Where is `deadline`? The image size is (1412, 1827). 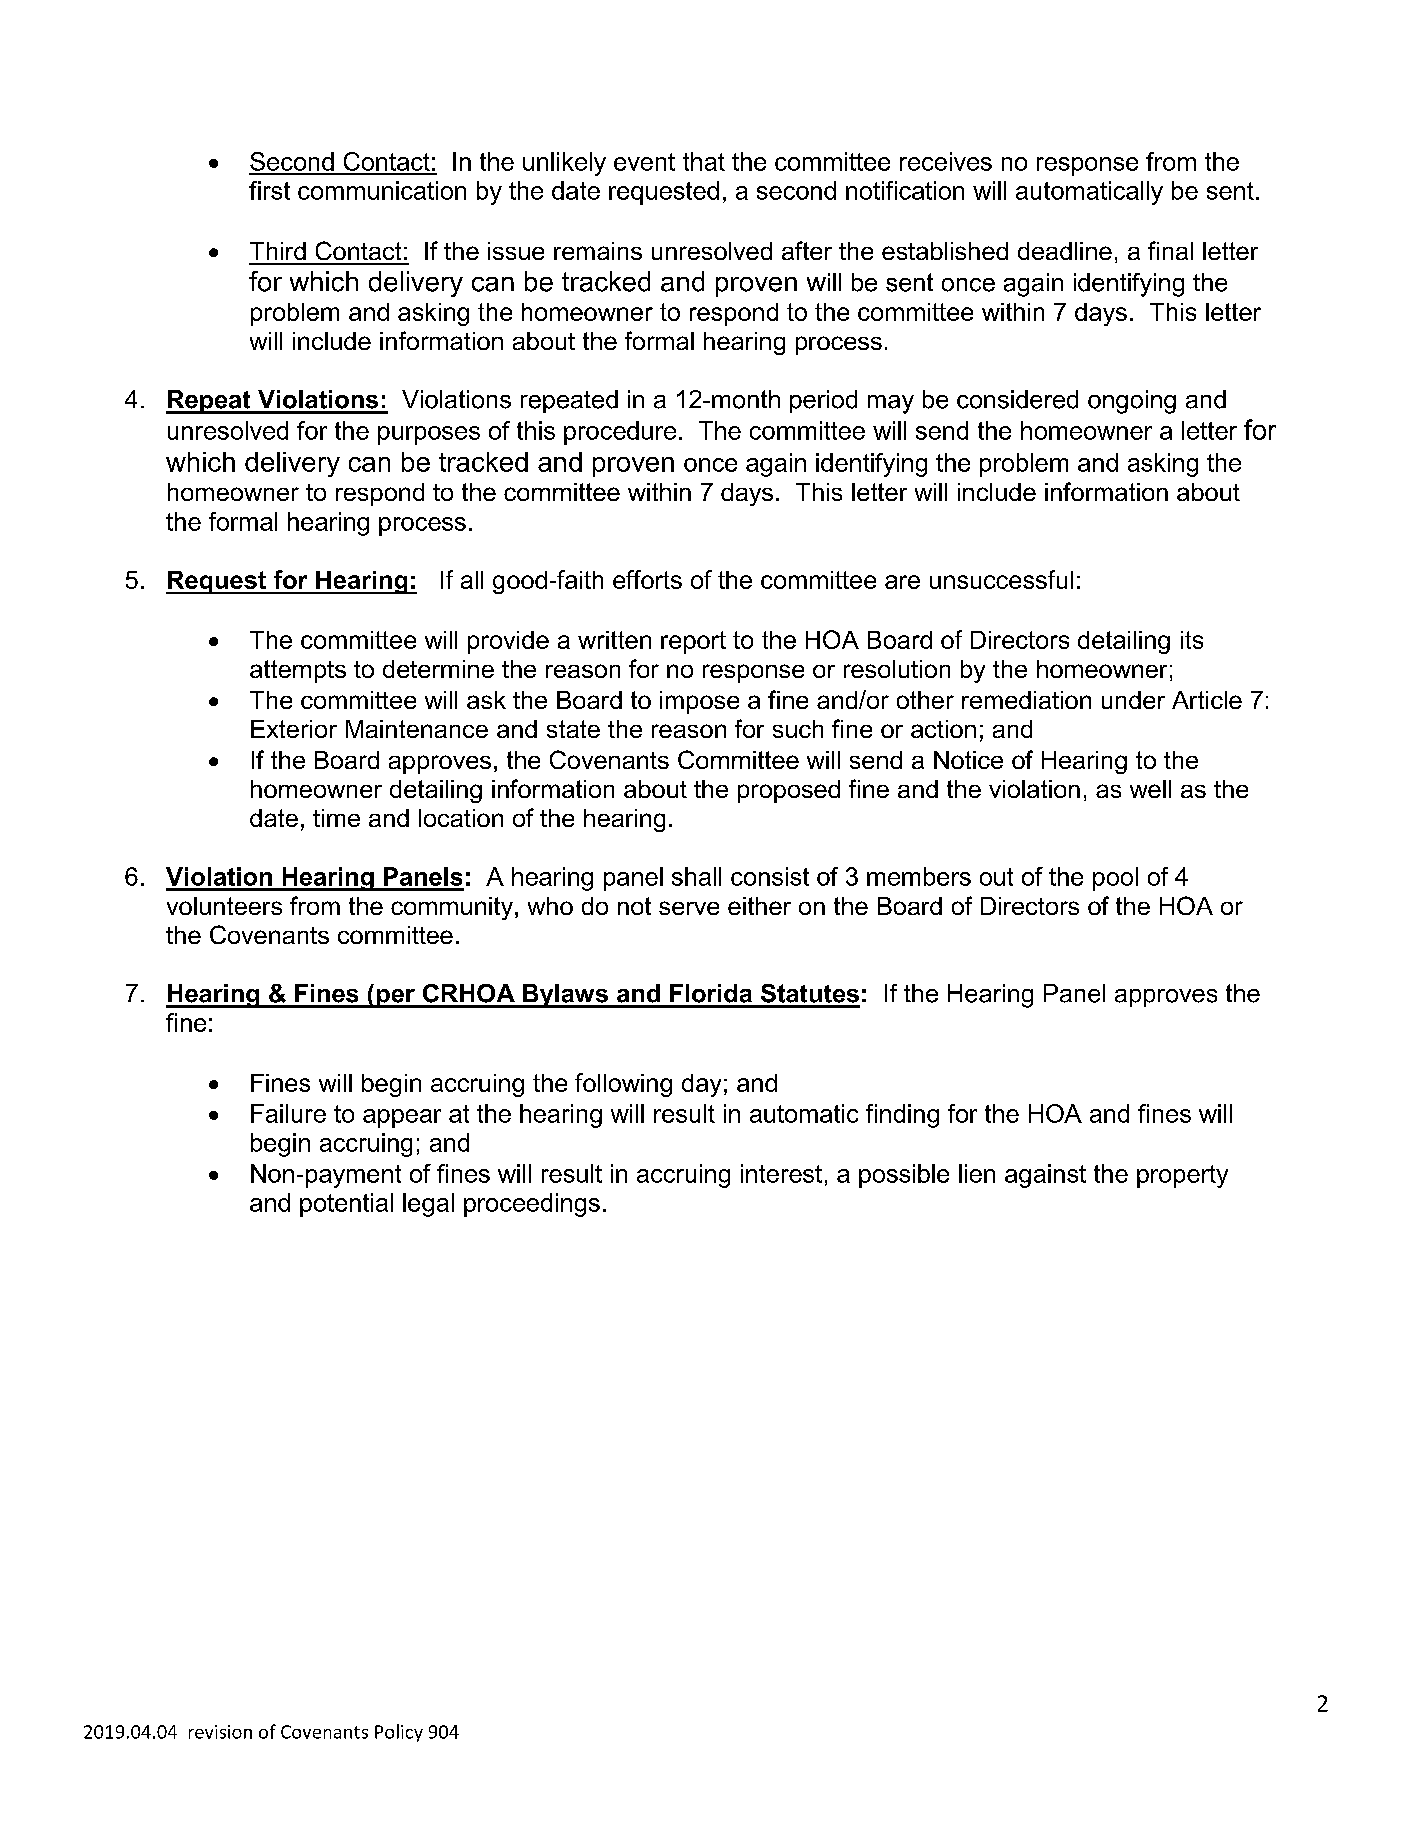
deadline is located at coordinates (1065, 251).
